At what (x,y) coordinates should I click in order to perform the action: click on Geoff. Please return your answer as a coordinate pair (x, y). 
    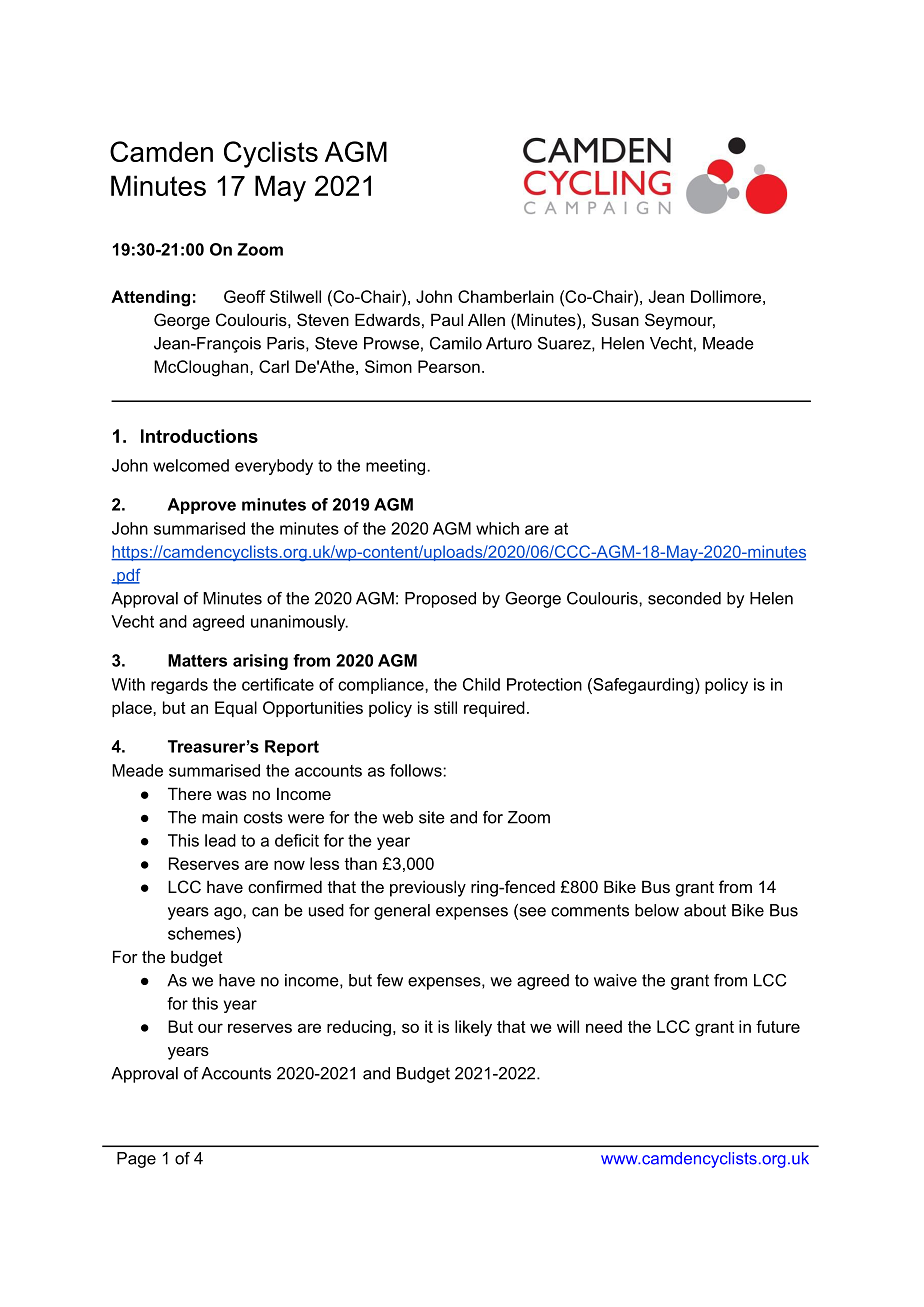
    Looking at the image, I should click on (244, 296).
